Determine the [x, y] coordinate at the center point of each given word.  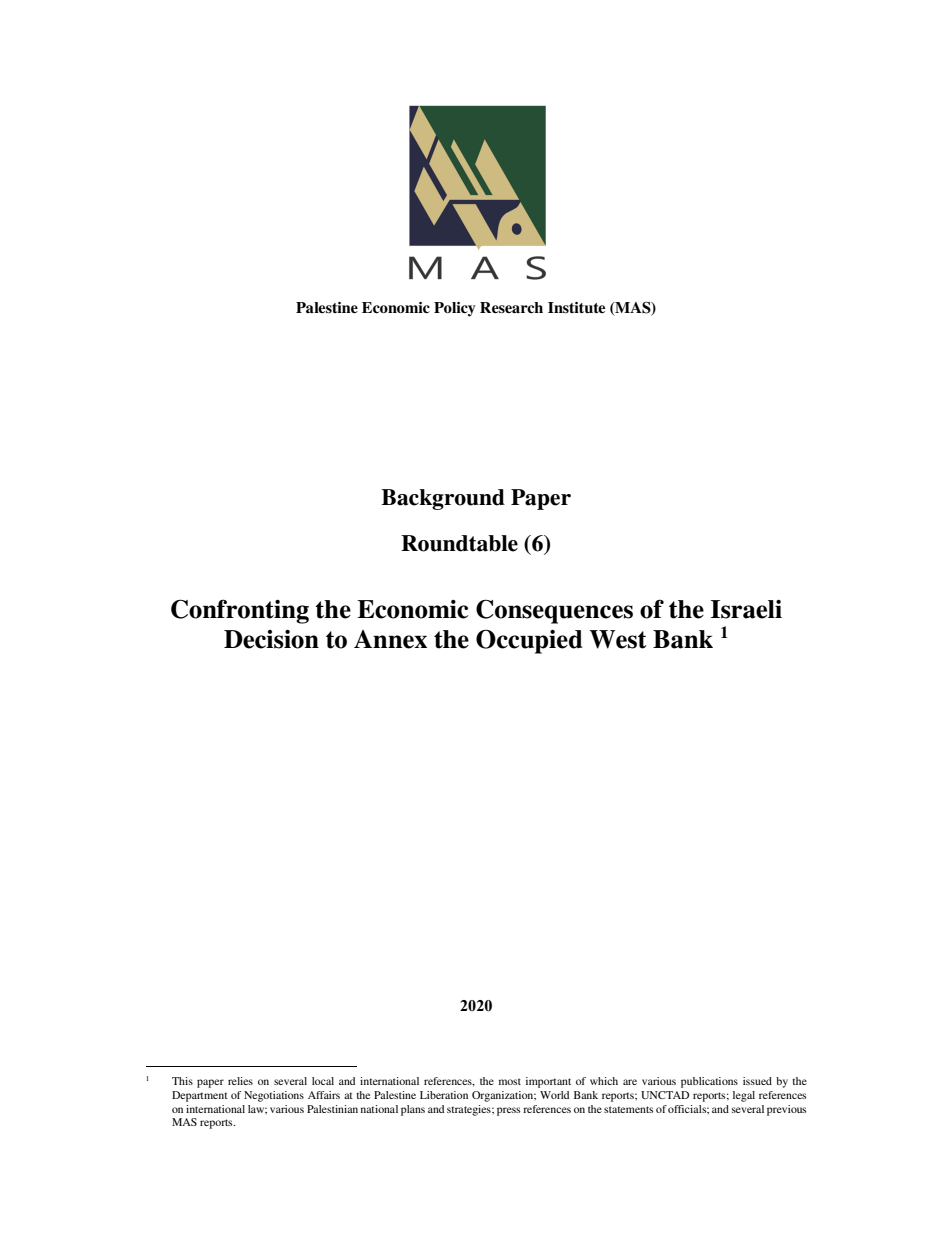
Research [511, 307]
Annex [390, 639]
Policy [455, 309]
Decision [271, 639]
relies [240, 1081]
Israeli [746, 609]
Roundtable [459, 543]
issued [757, 1081]
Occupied [529, 641]
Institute [576, 307]
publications [709, 1082]
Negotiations [274, 1096]
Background [443, 499]
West [618, 639]
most [510, 1081]
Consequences [554, 611]
